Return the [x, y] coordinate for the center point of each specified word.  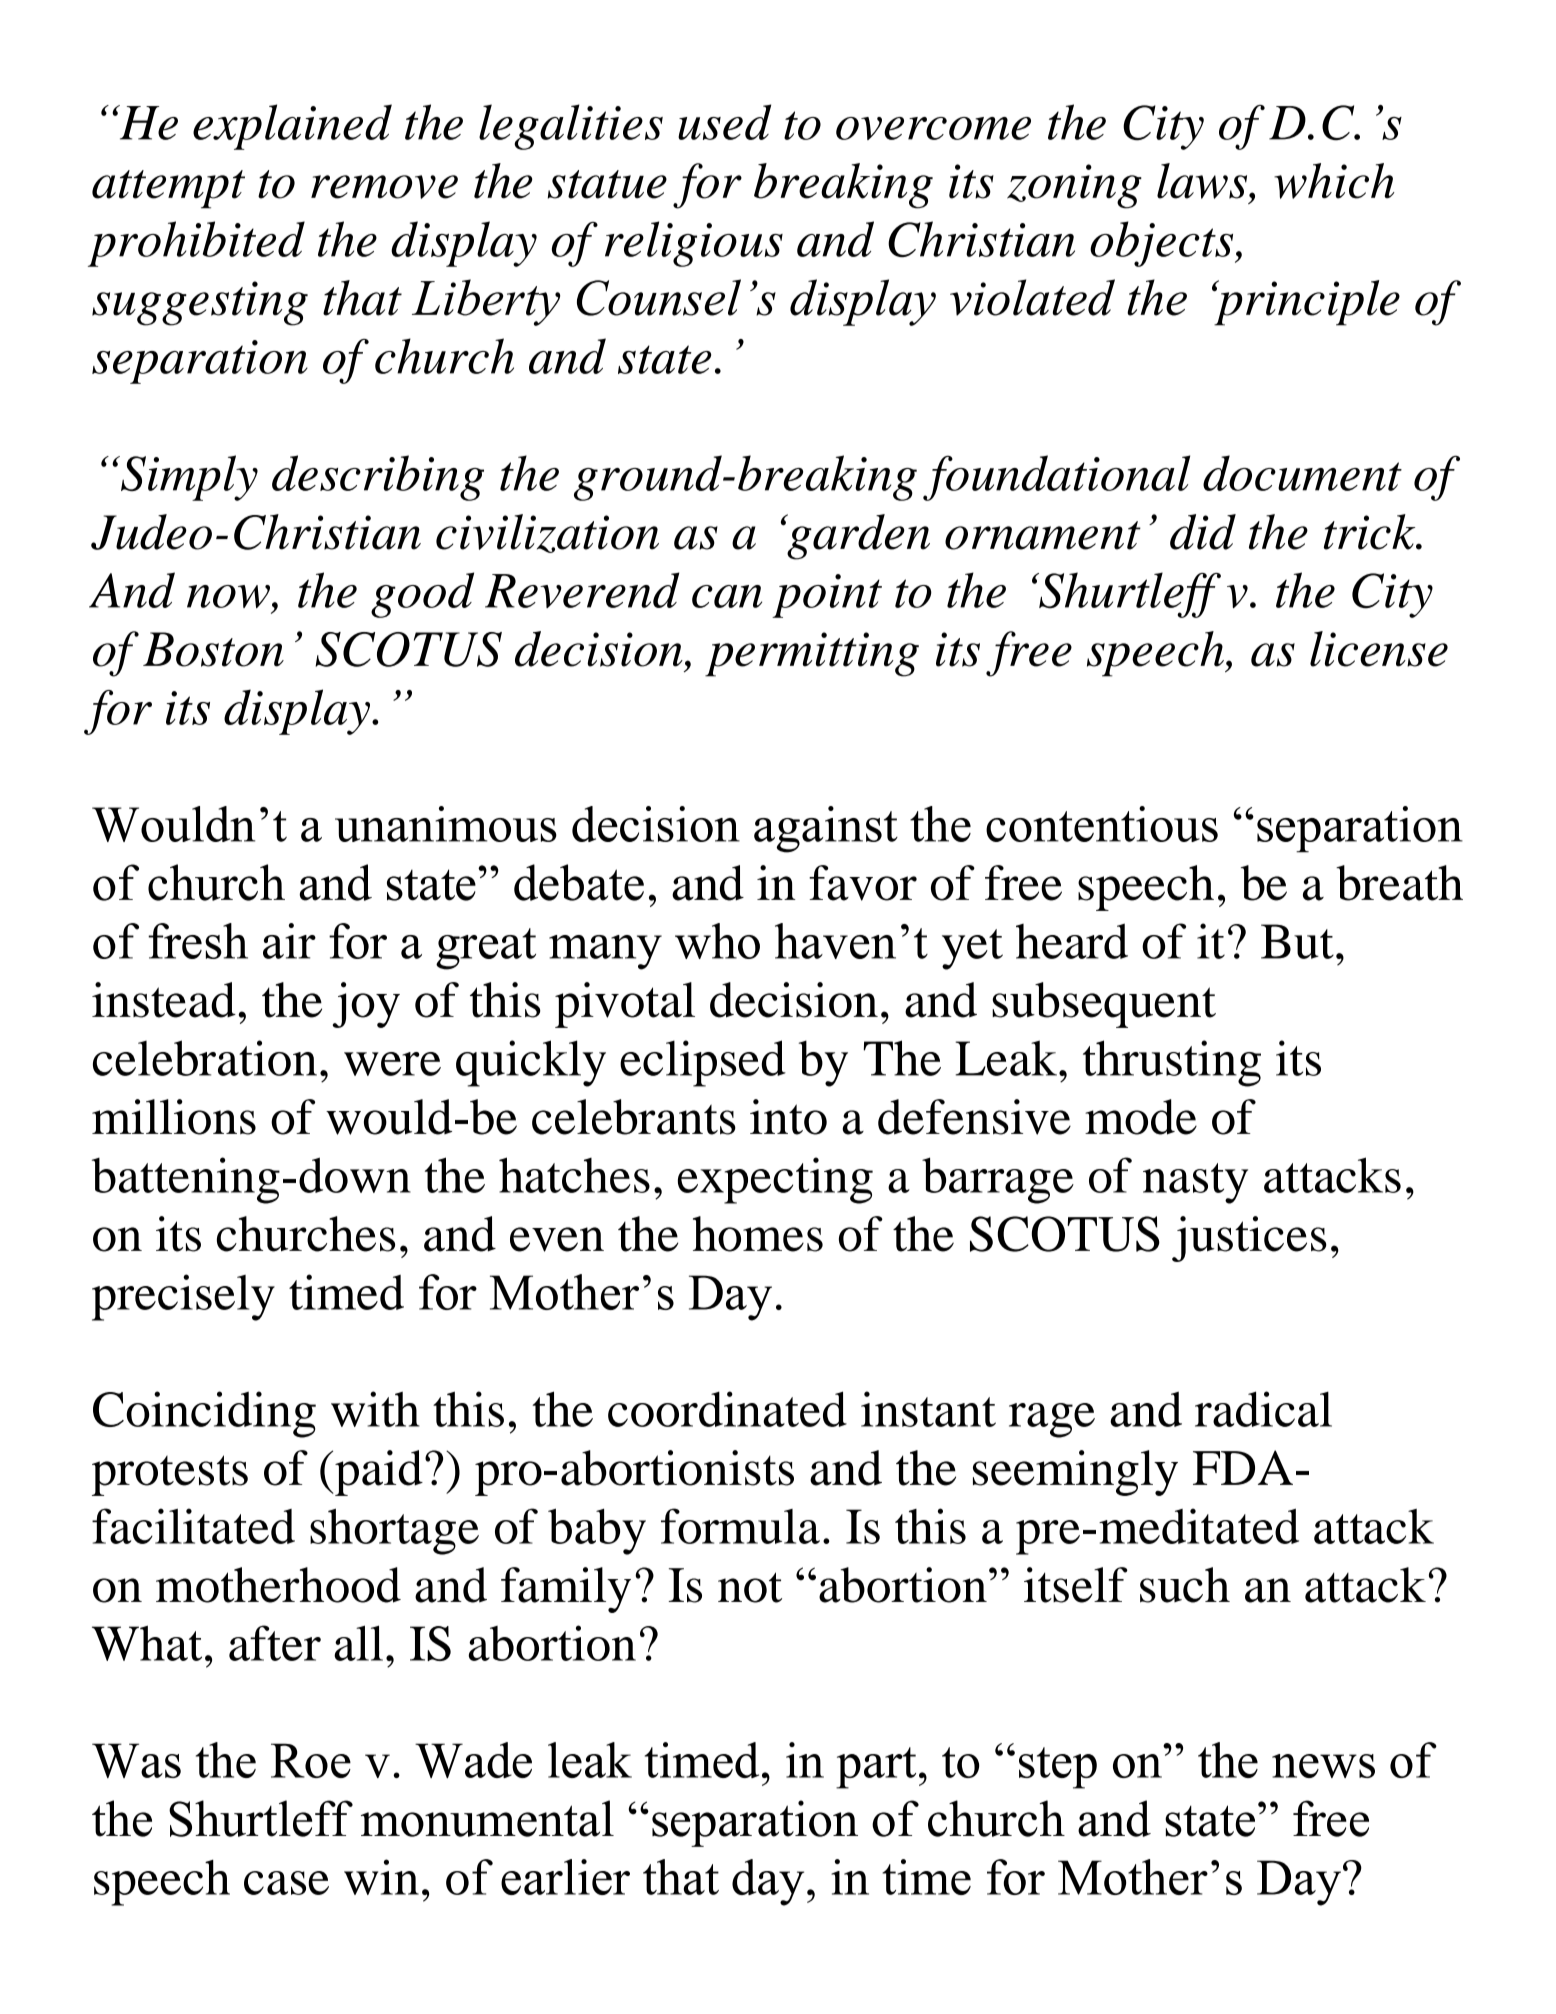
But [1297, 941]
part [876, 1768]
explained [292, 127]
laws [1203, 181]
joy [366, 1005]
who [717, 941]
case [286, 1883]
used [724, 122]
